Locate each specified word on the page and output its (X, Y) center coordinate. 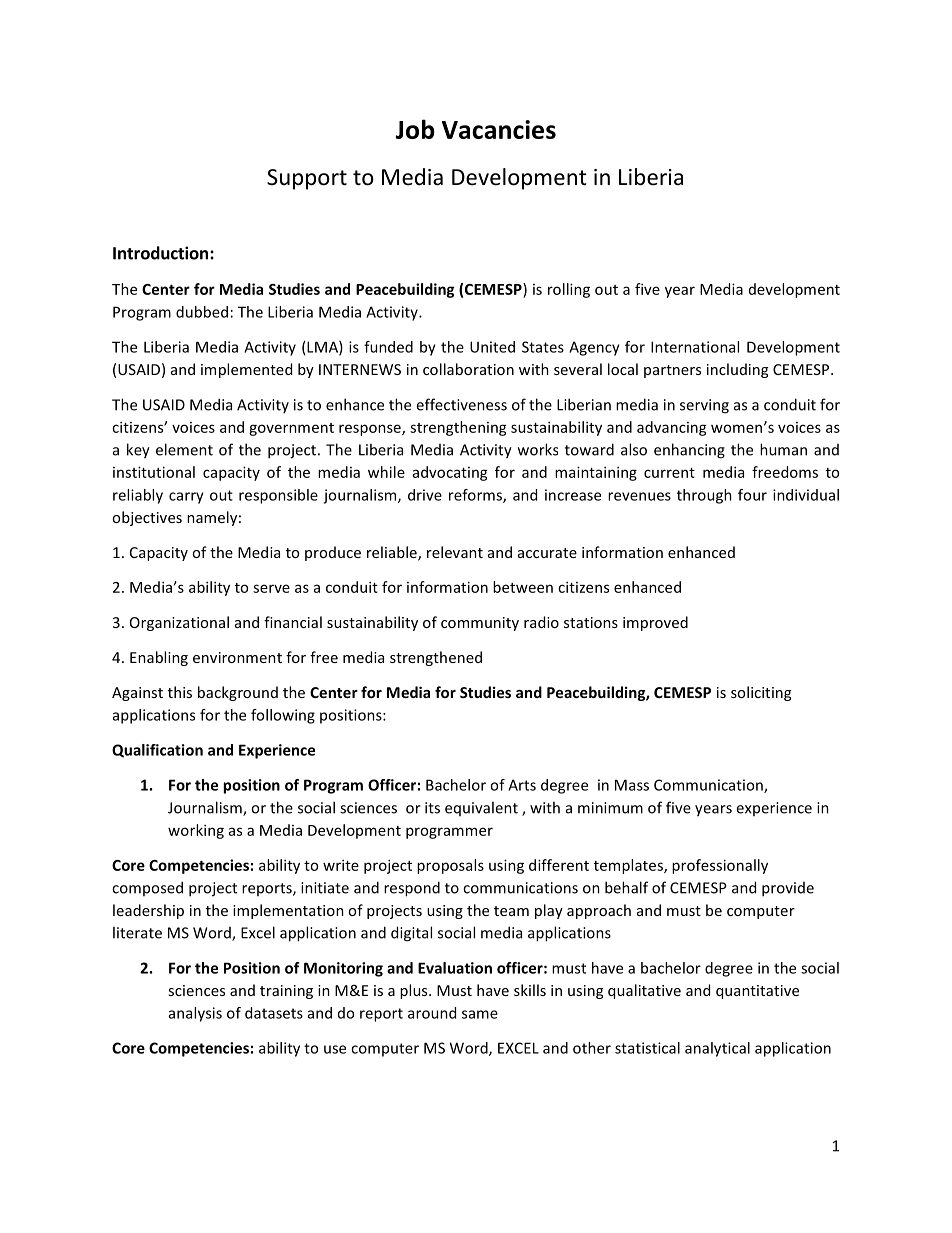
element (184, 449)
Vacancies (499, 129)
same (480, 1014)
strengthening (458, 428)
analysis (195, 1014)
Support (307, 179)
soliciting (761, 693)
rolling (569, 290)
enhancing (689, 451)
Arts (522, 785)
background (238, 693)
